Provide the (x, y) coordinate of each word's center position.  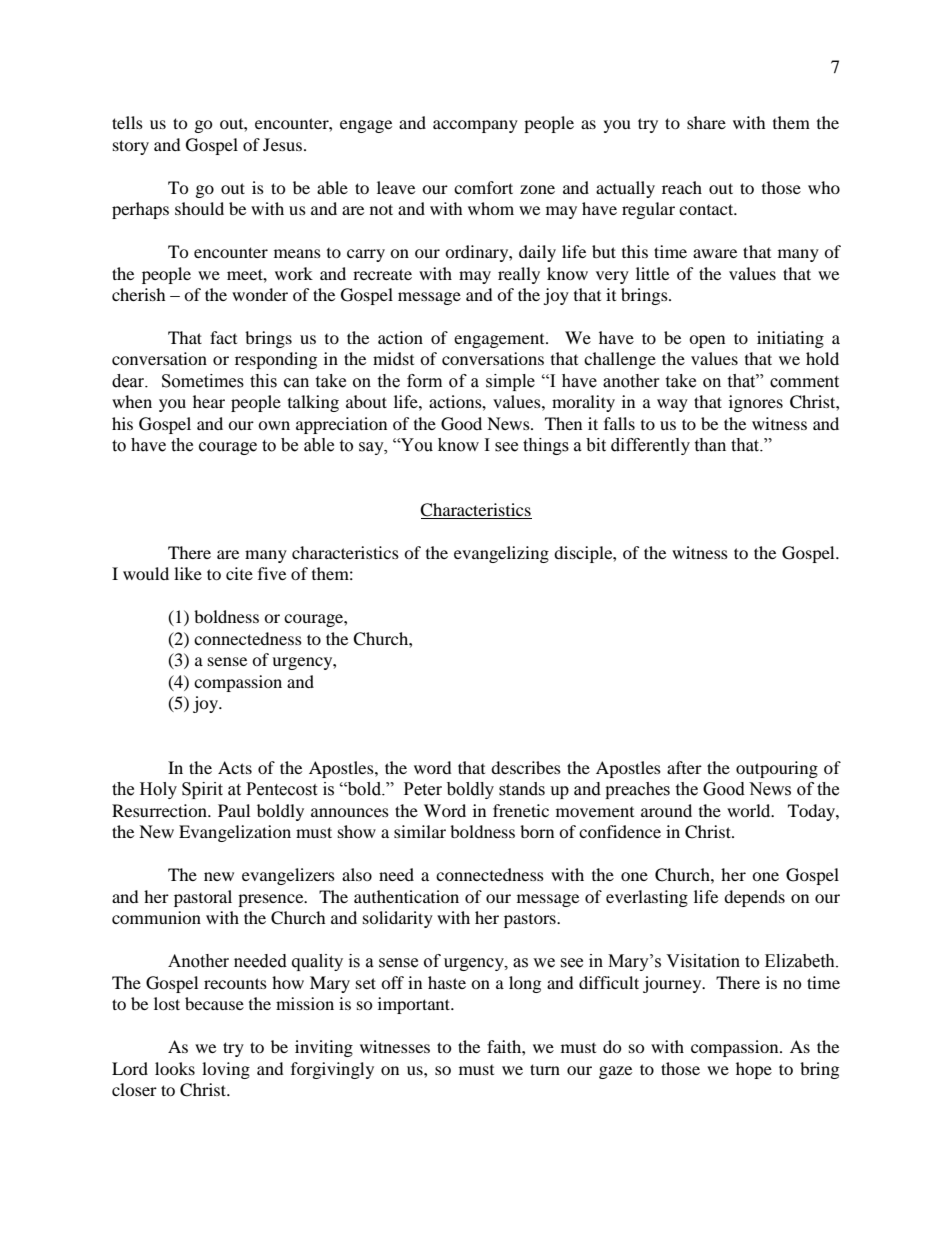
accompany (475, 126)
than (710, 445)
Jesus (282, 144)
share (706, 122)
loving (226, 1070)
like (188, 573)
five (272, 573)
